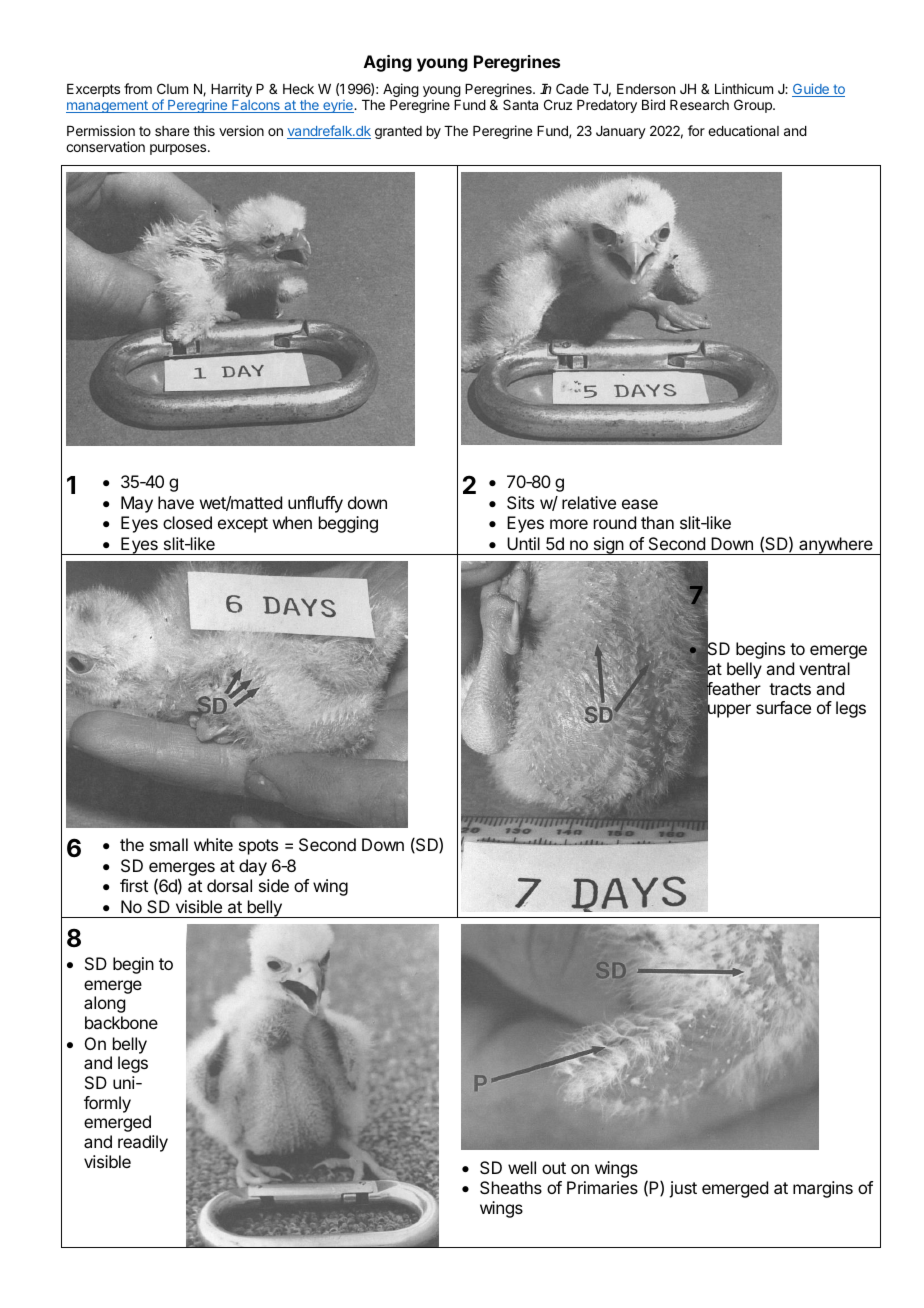 This screenshot has width=924, height=1308. What do you see at coordinates (172, 131) in the screenshot?
I see `share` at bounding box center [172, 131].
